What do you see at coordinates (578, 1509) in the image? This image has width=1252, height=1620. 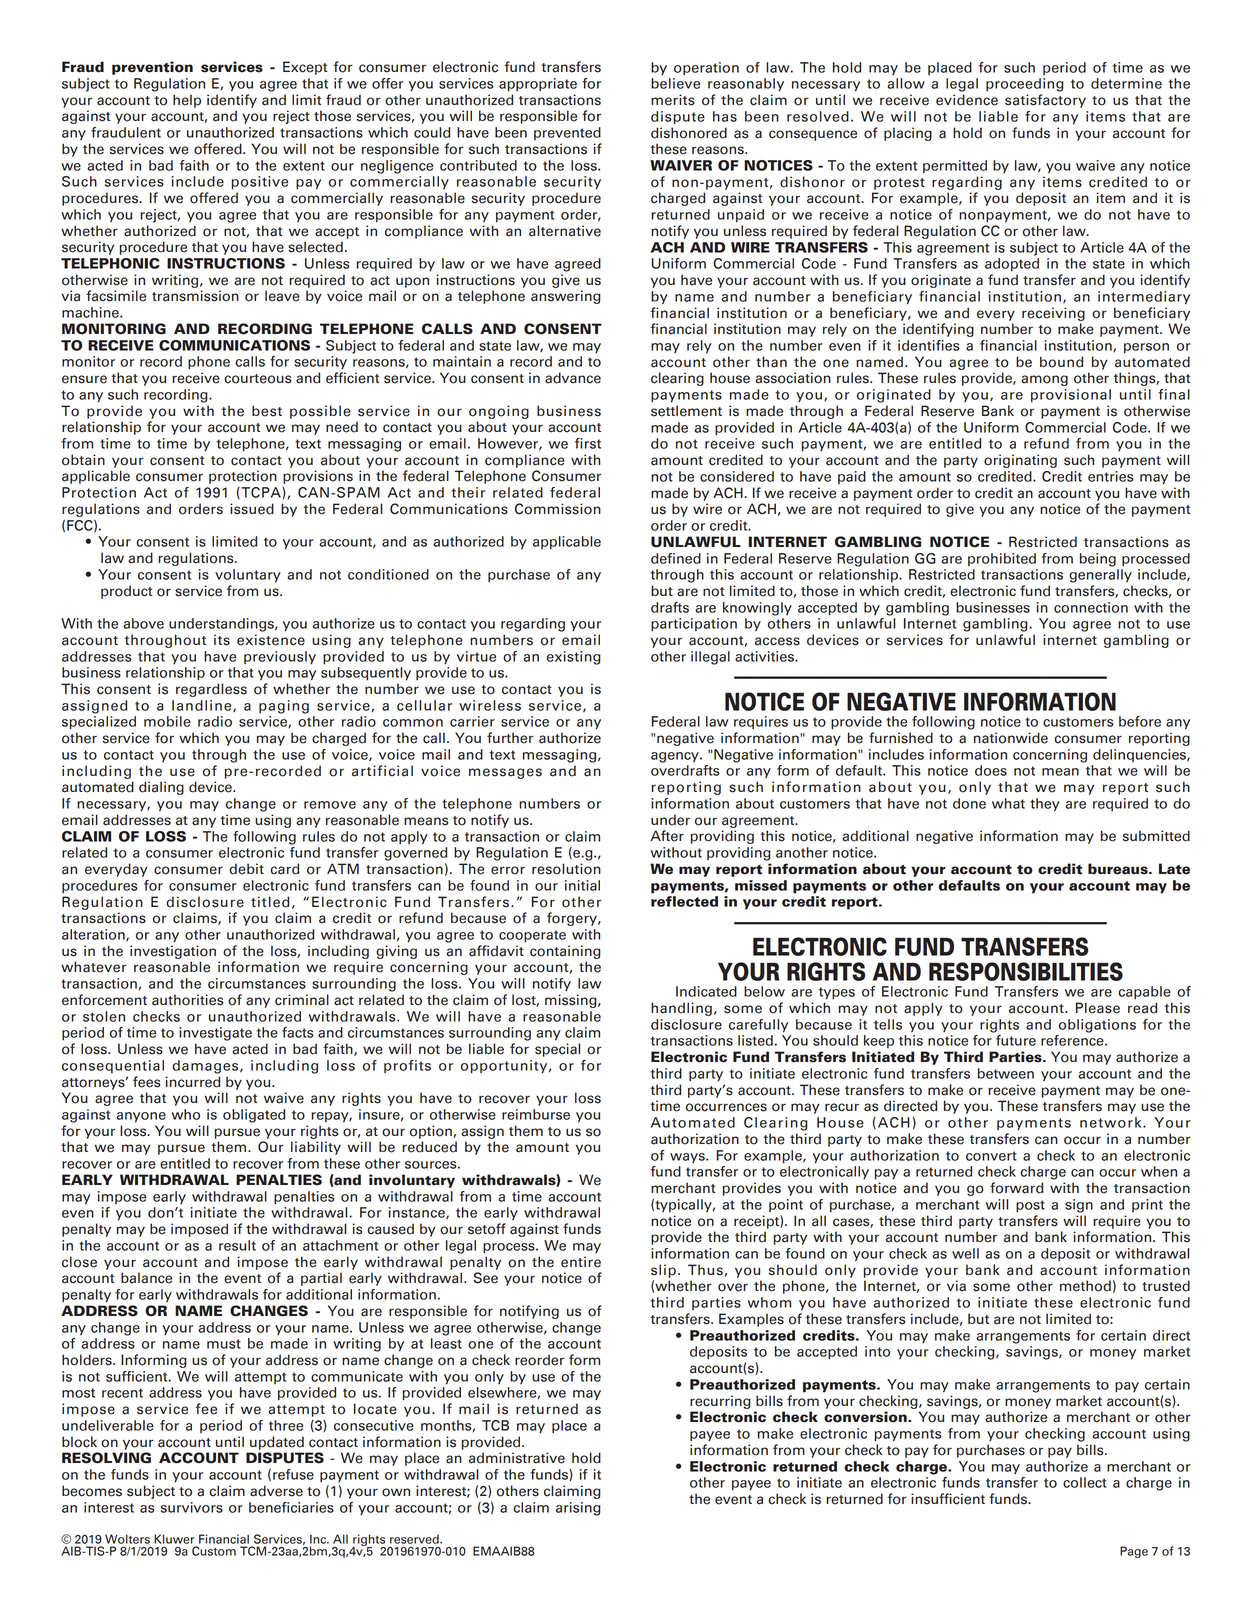 I see `arising` at bounding box center [578, 1509].
